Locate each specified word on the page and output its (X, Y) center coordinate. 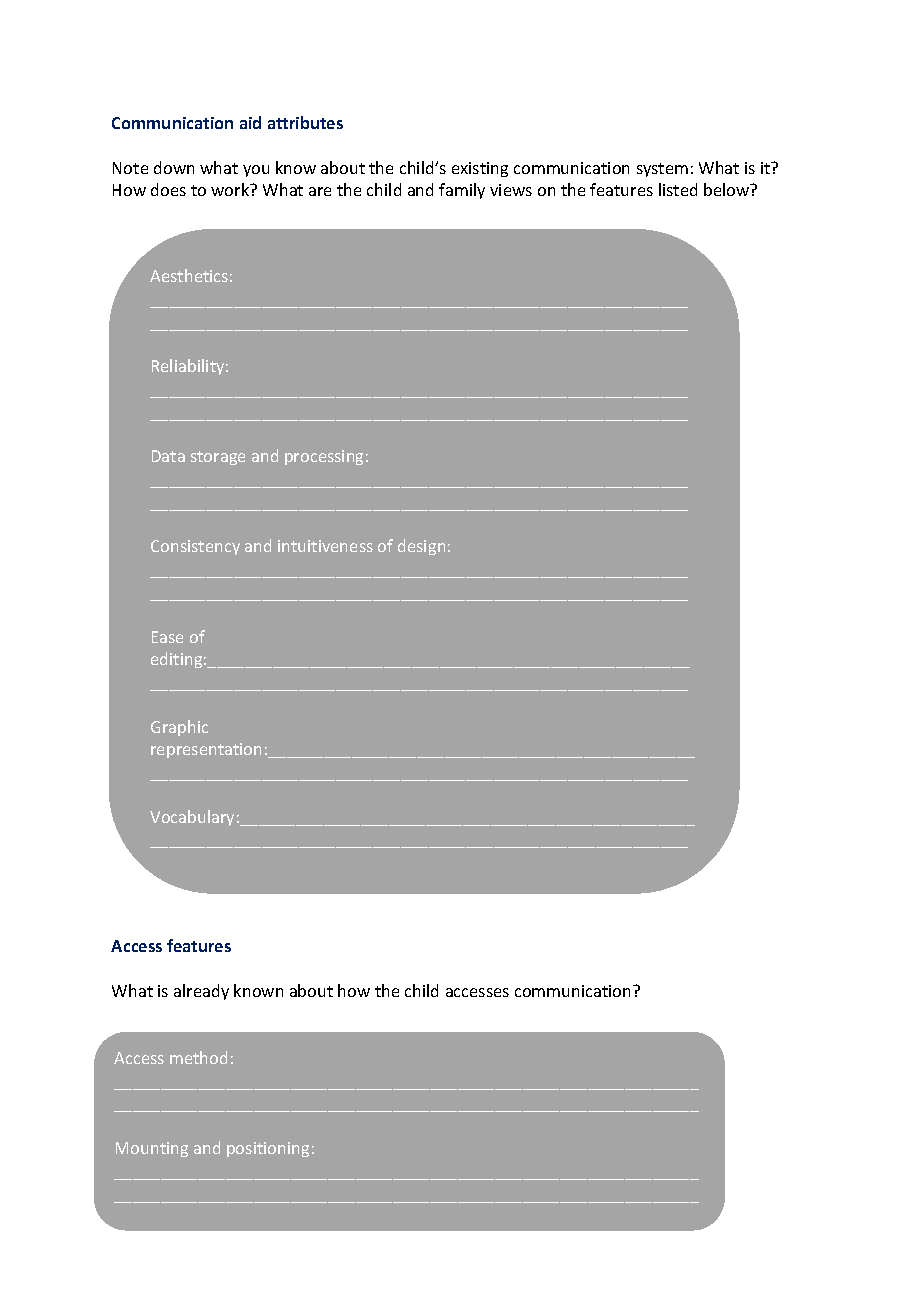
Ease (167, 637)
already (201, 992)
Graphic (179, 728)
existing (480, 169)
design (421, 547)
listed (678, 189)
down (174, 167)
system (662, 170)
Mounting (152, 1149)
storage (218, 458)
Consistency (195, 547)
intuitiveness (325, 546)
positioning (268, 1149)
